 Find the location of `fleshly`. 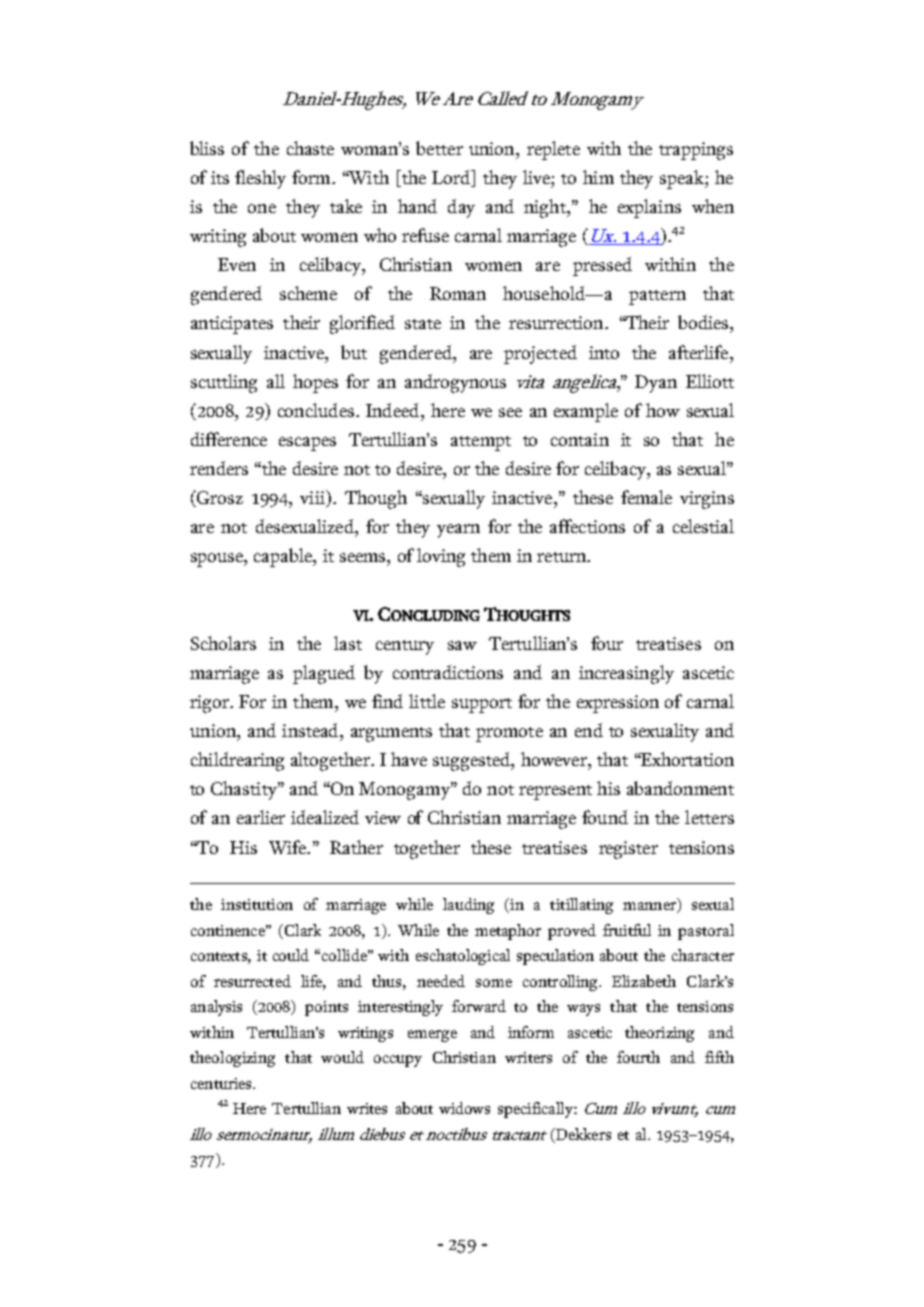

fleshly is located at coordinates (260, 179).
